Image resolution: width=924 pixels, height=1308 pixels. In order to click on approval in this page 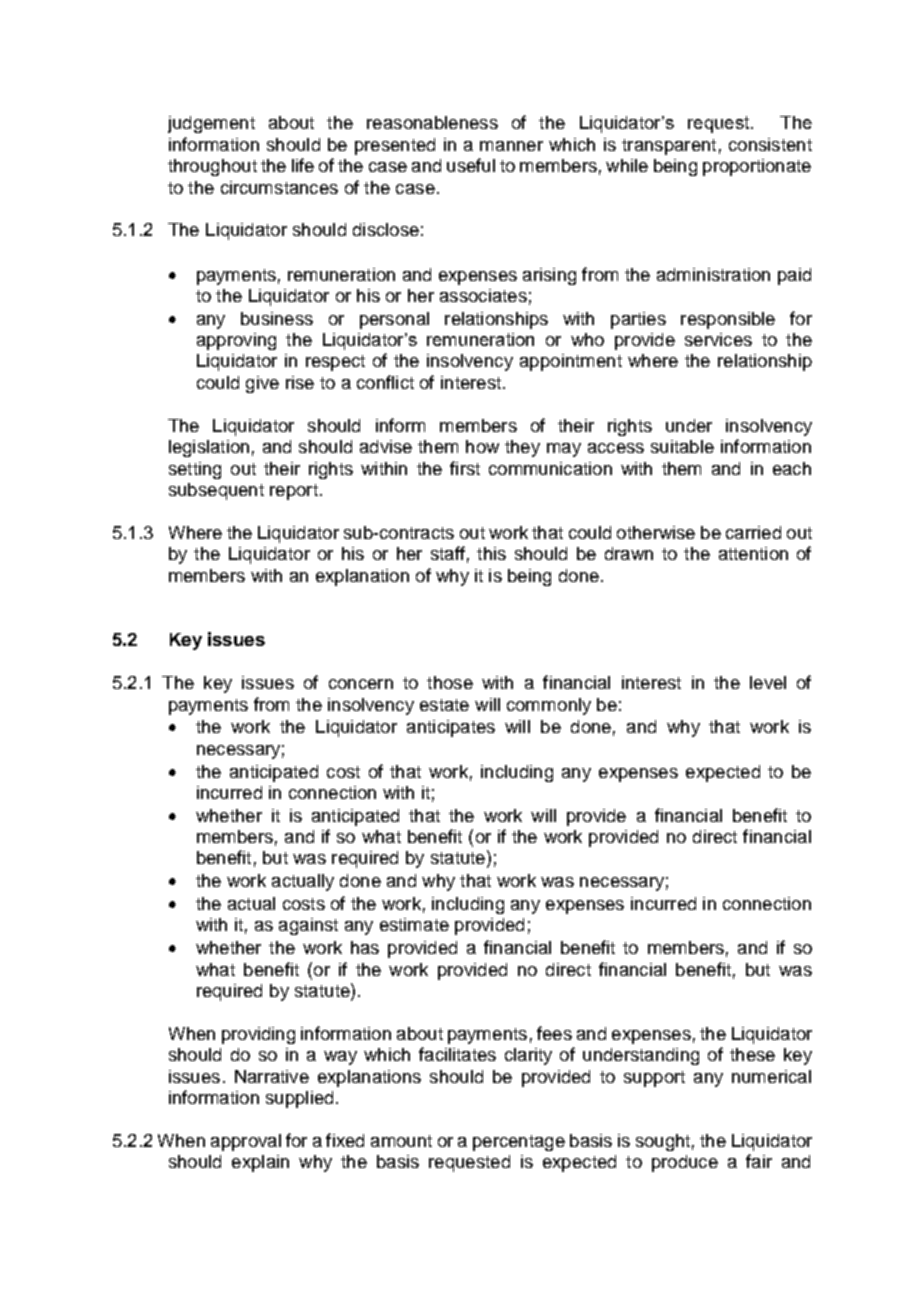, I will do `click(246, 1142)`.
